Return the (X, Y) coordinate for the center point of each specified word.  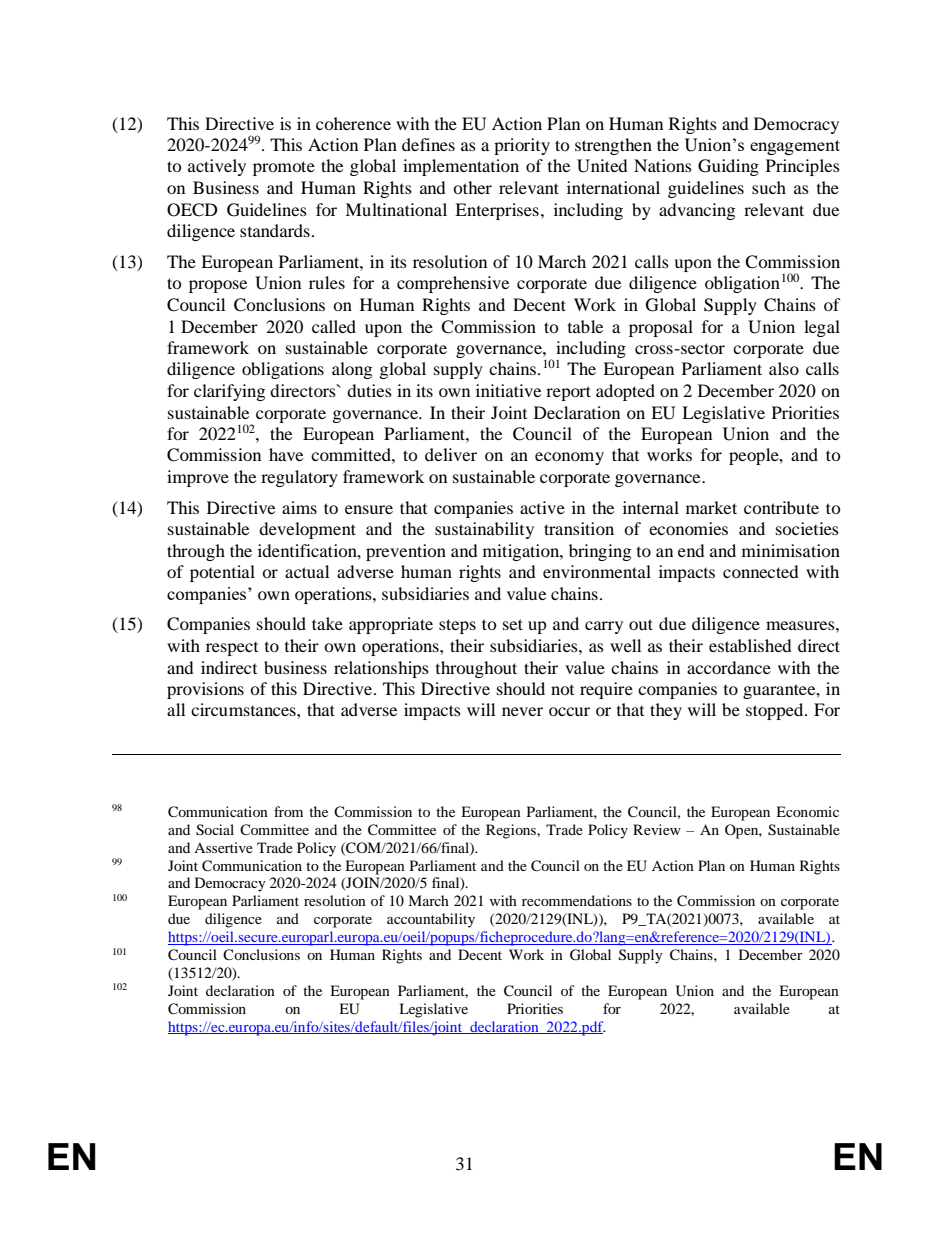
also (784, 368)
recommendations (577, 900)
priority (522, 146)
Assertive (223, 847)
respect (232, 649)
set (513, 624)
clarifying (229, 392)
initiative (508, 390)
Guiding (728, 167)
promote (284, 168)
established (750, 645)
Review (657, 829)
